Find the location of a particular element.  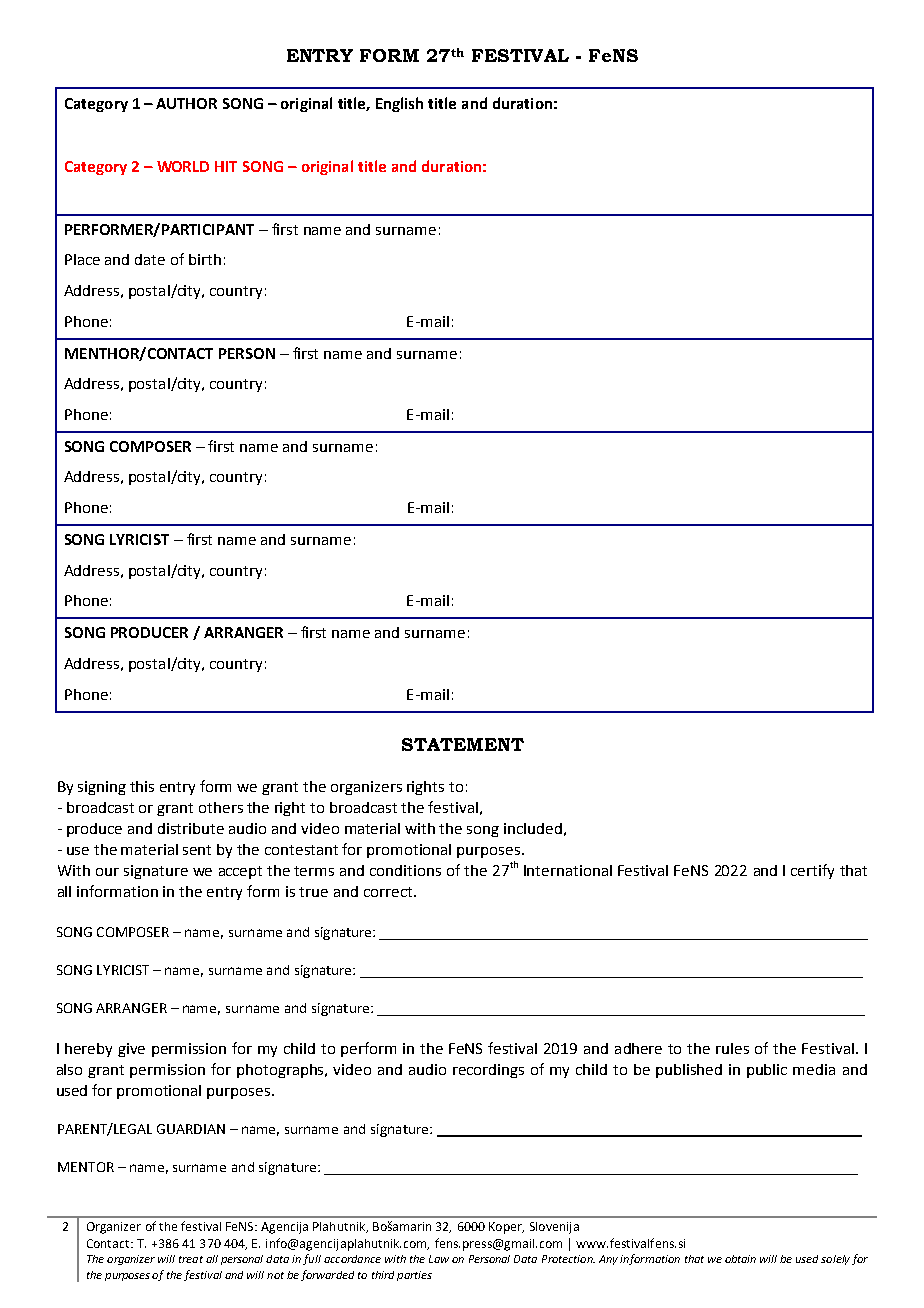

date is located at coordinates (150, 259).
